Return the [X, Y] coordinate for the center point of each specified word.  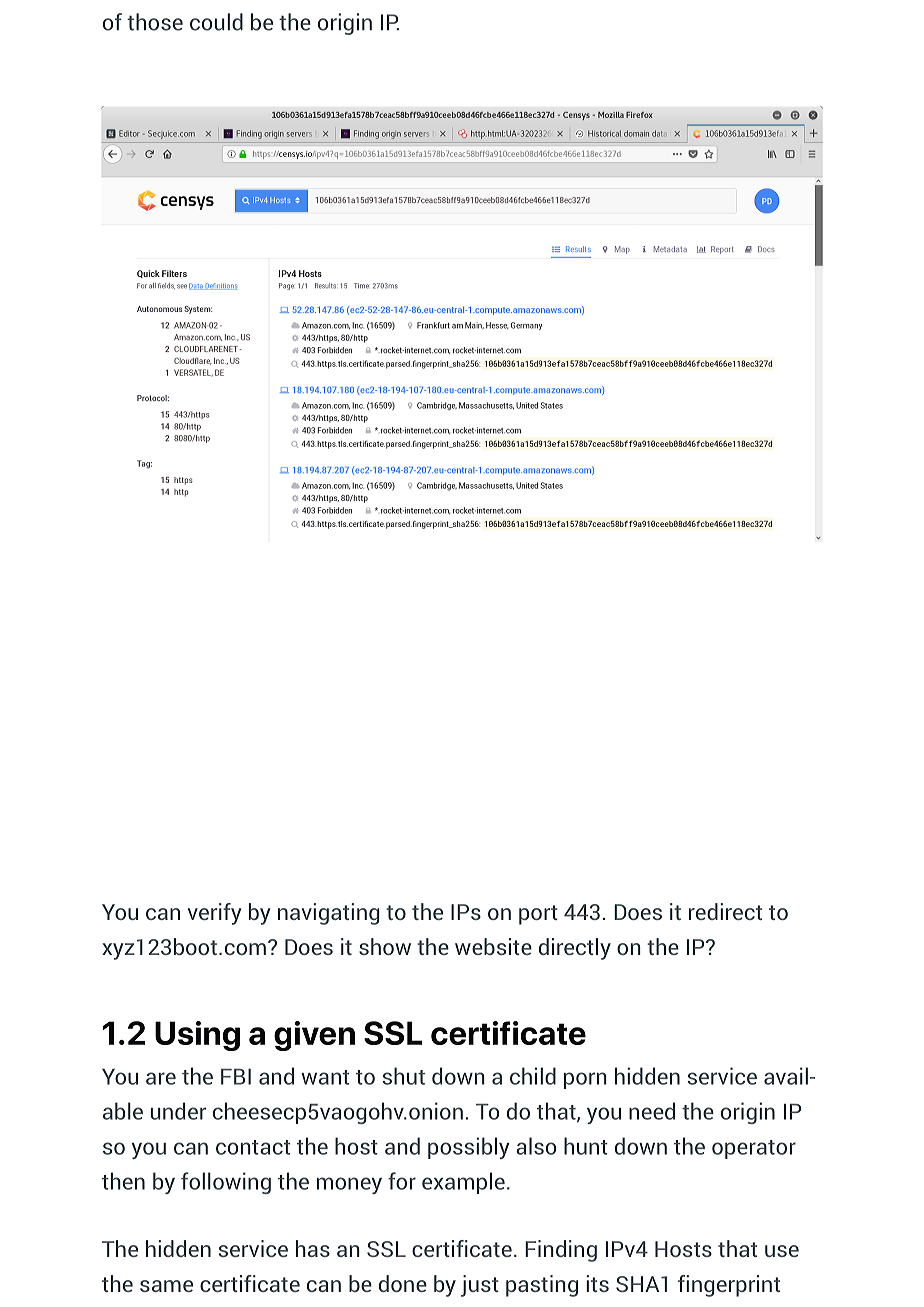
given [314, 1036]
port [538, 915]
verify [215, 914]
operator [754, 1149]
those [155, 22]
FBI [236, 1077]
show [385, 946]
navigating [329, 914]
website [493, 946]
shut [403, 1076]
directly [575, 949]
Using [197, 1036]
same [166, 1286]
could [216, 22]
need [652, 1111]
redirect [725, 911]
